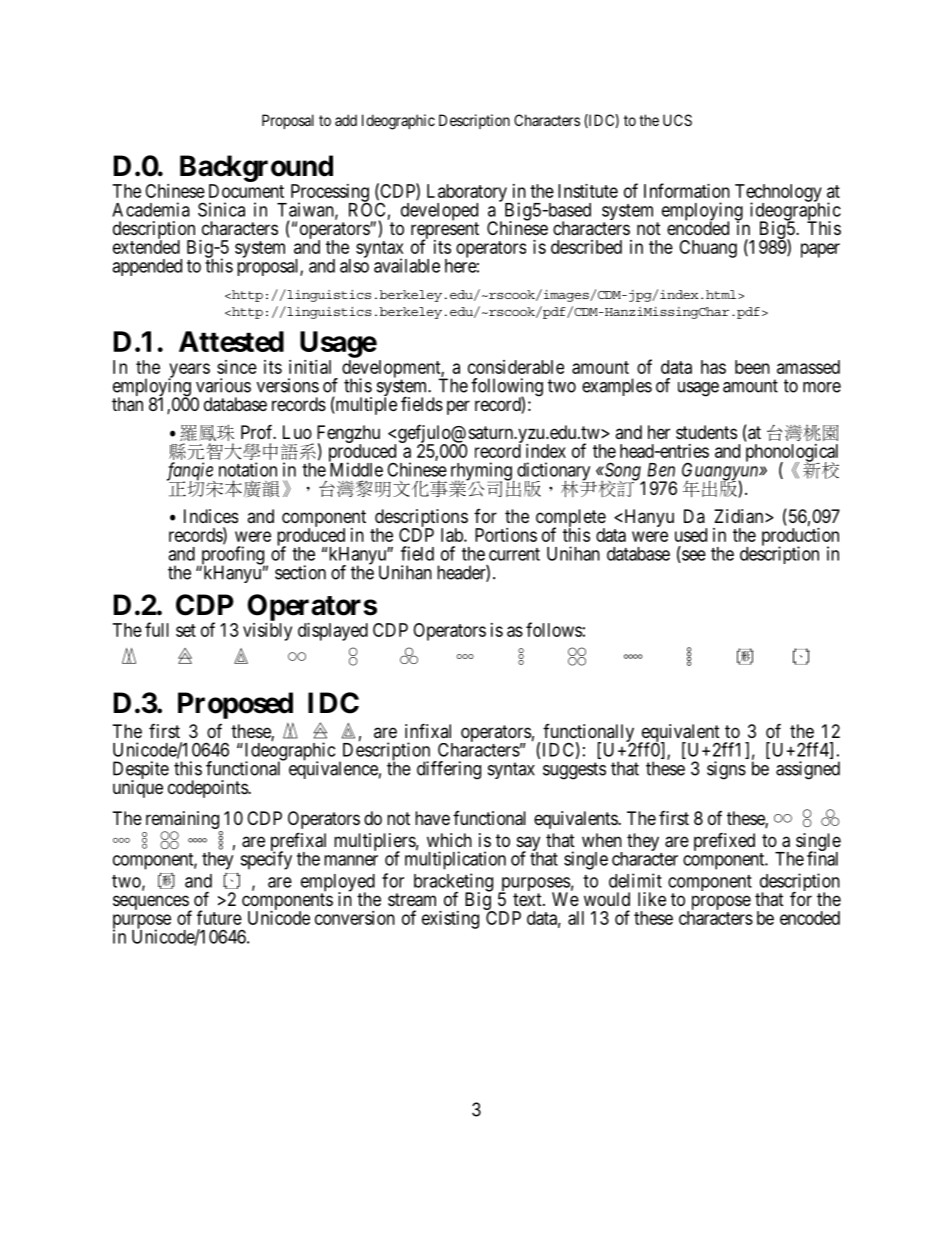 Image resolution: width=952 pixels, height=1233 pixels. What do you see at coordinates (691, 535) in the screenshot?
I see `used` at bounding box center [691, 535].
